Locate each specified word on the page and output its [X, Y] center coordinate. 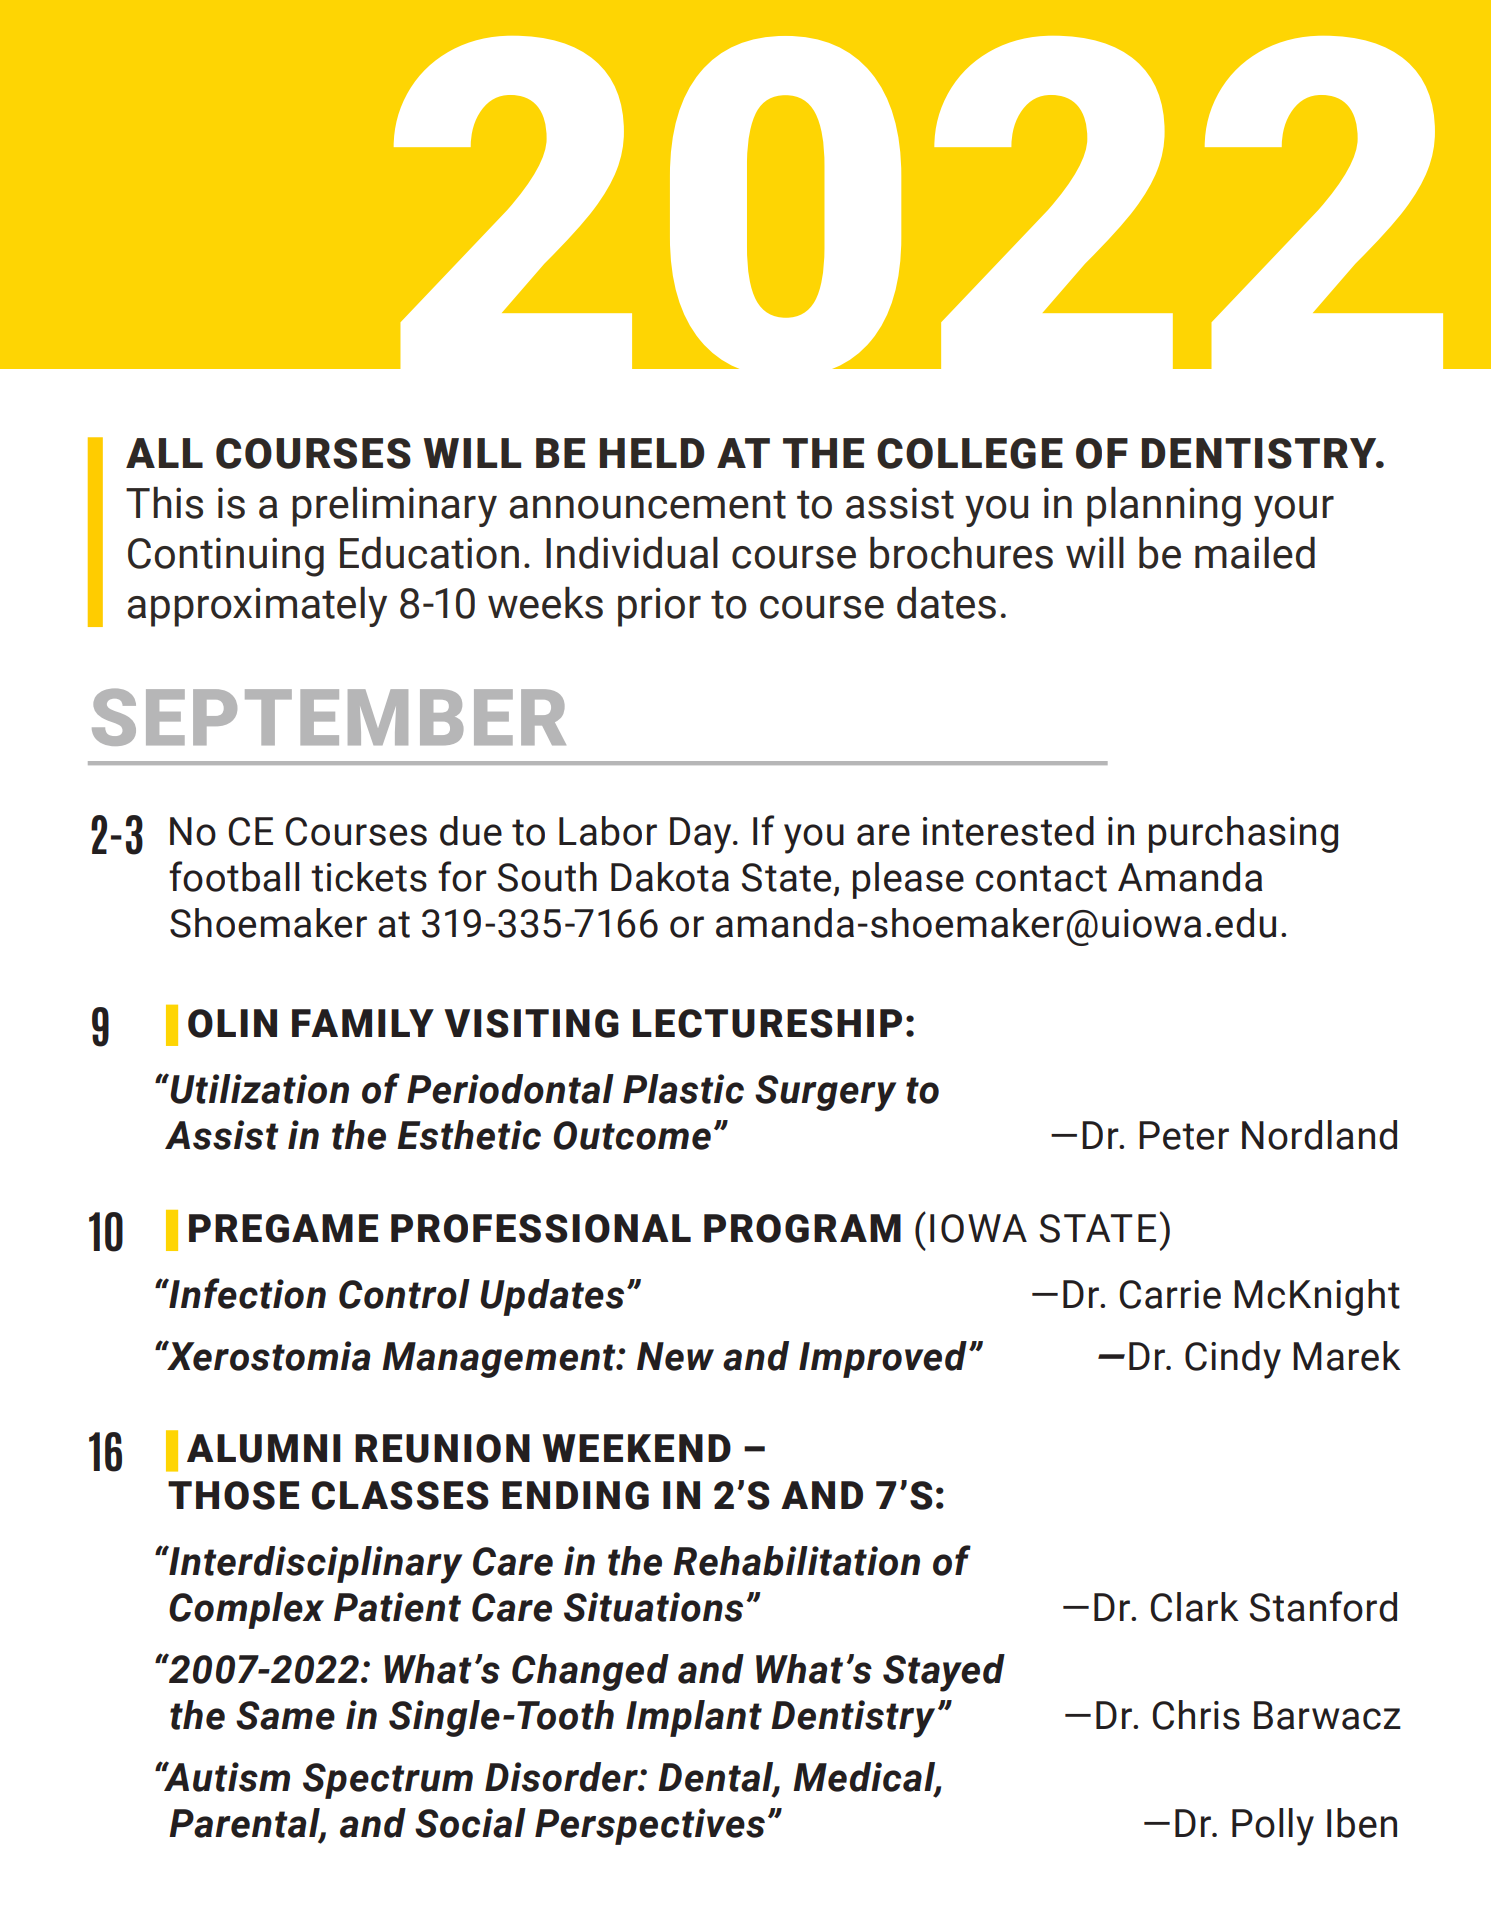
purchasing [1243, 834]
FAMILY [363, 1023]
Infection [246, 1293]
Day [702, 835]
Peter [1184, 1135]
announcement [648, 504]
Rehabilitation [796, 1561]
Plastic [683, 1089]
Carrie [1170, 1294]
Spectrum [388, 1781]
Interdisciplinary [314, 1565]
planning [1164, 507]
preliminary [394, 507]
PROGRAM [802, 1228]
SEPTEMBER [329, 717]
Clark [1195, 1607]
